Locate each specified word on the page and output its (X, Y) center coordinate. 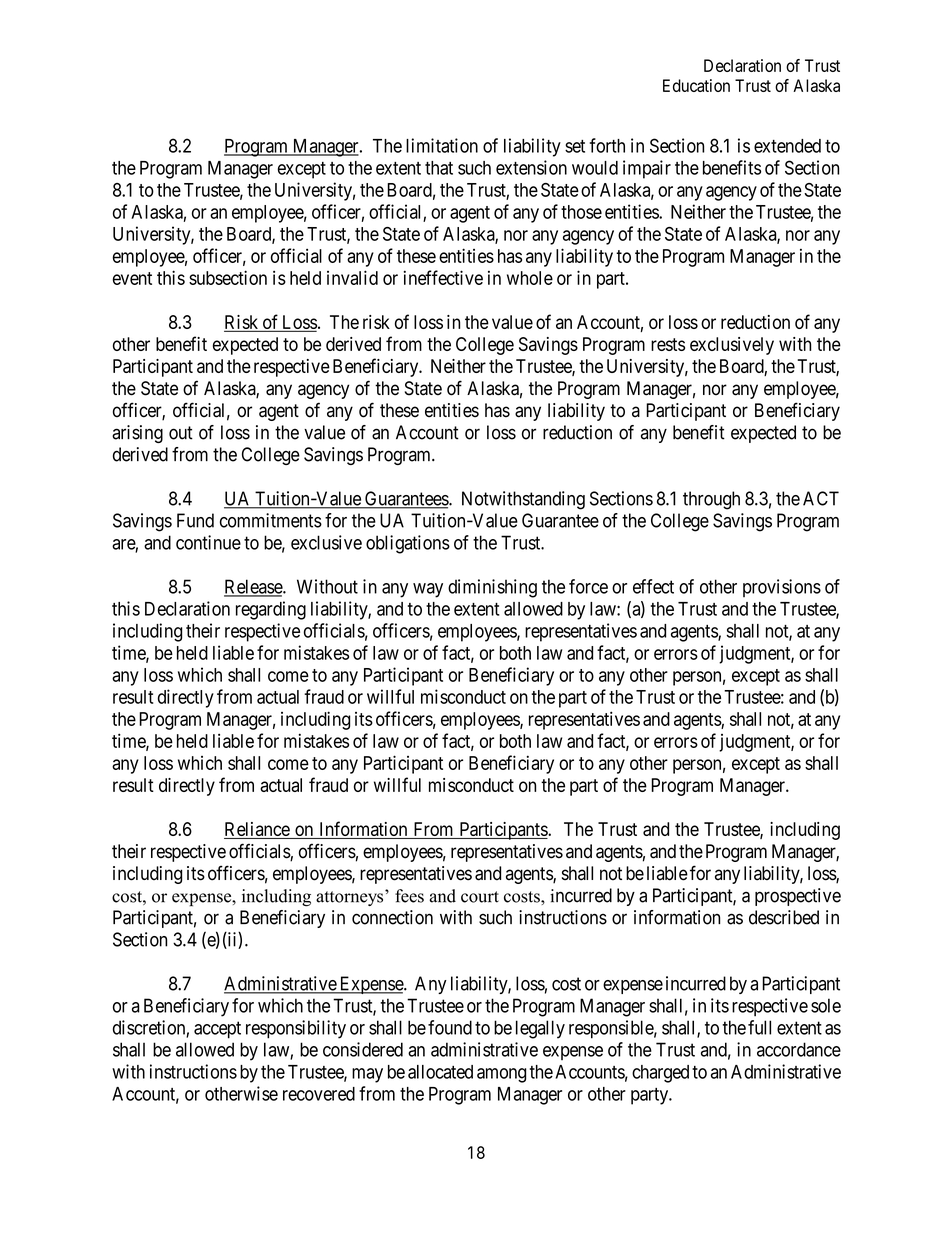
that (439, 168)
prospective (798, 897)
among (502, 1075)
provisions (782, 588)
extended (787, 146)
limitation (442, 145)
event (132, 278)
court (480, 897)
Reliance (257, 830)
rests (668, 344)
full (759, 1027)
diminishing (492, 588)
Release (254, 587)
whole (530, 278)
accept (217, 1030)
